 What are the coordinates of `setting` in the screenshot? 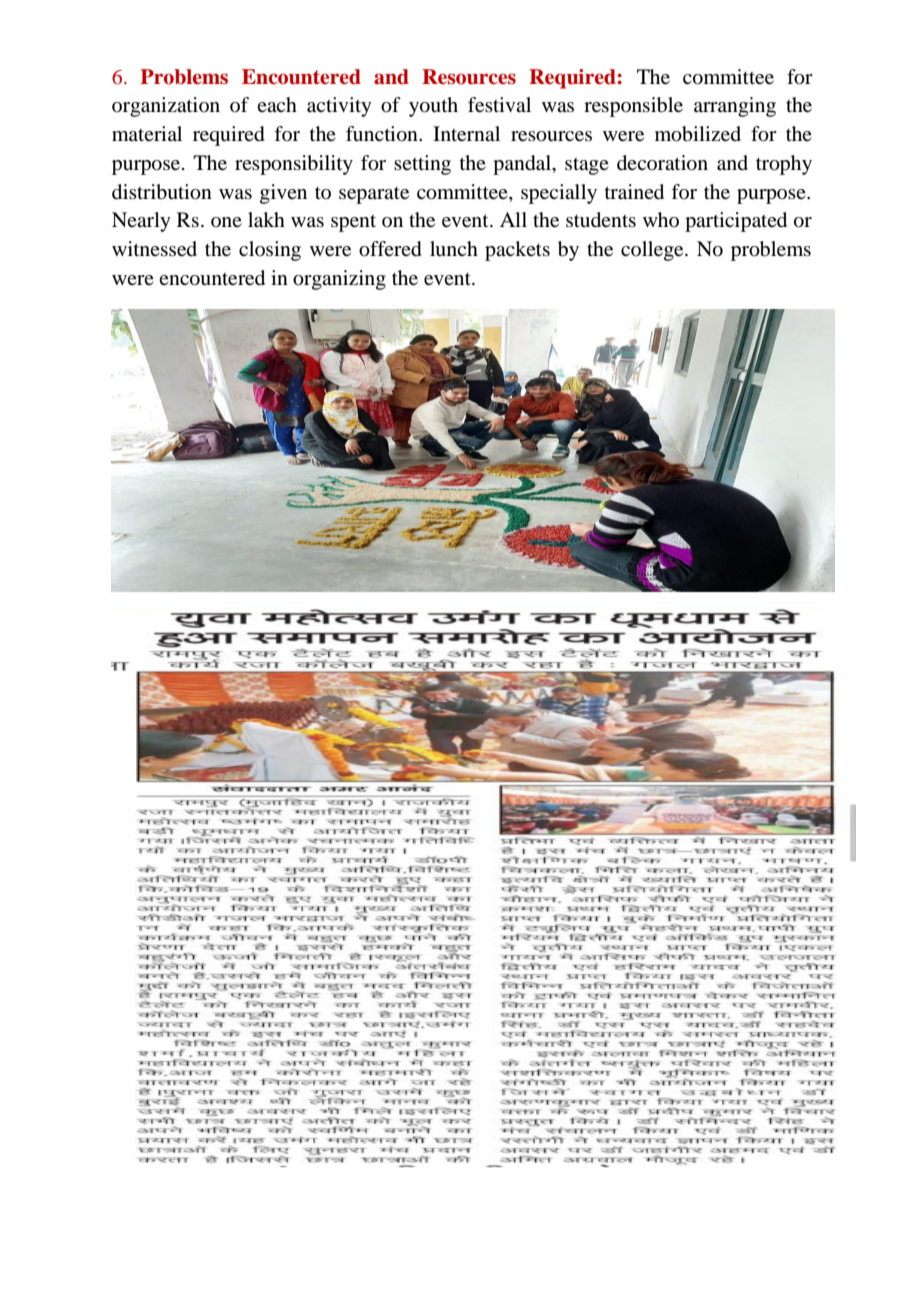 It's located at (422, 165).
